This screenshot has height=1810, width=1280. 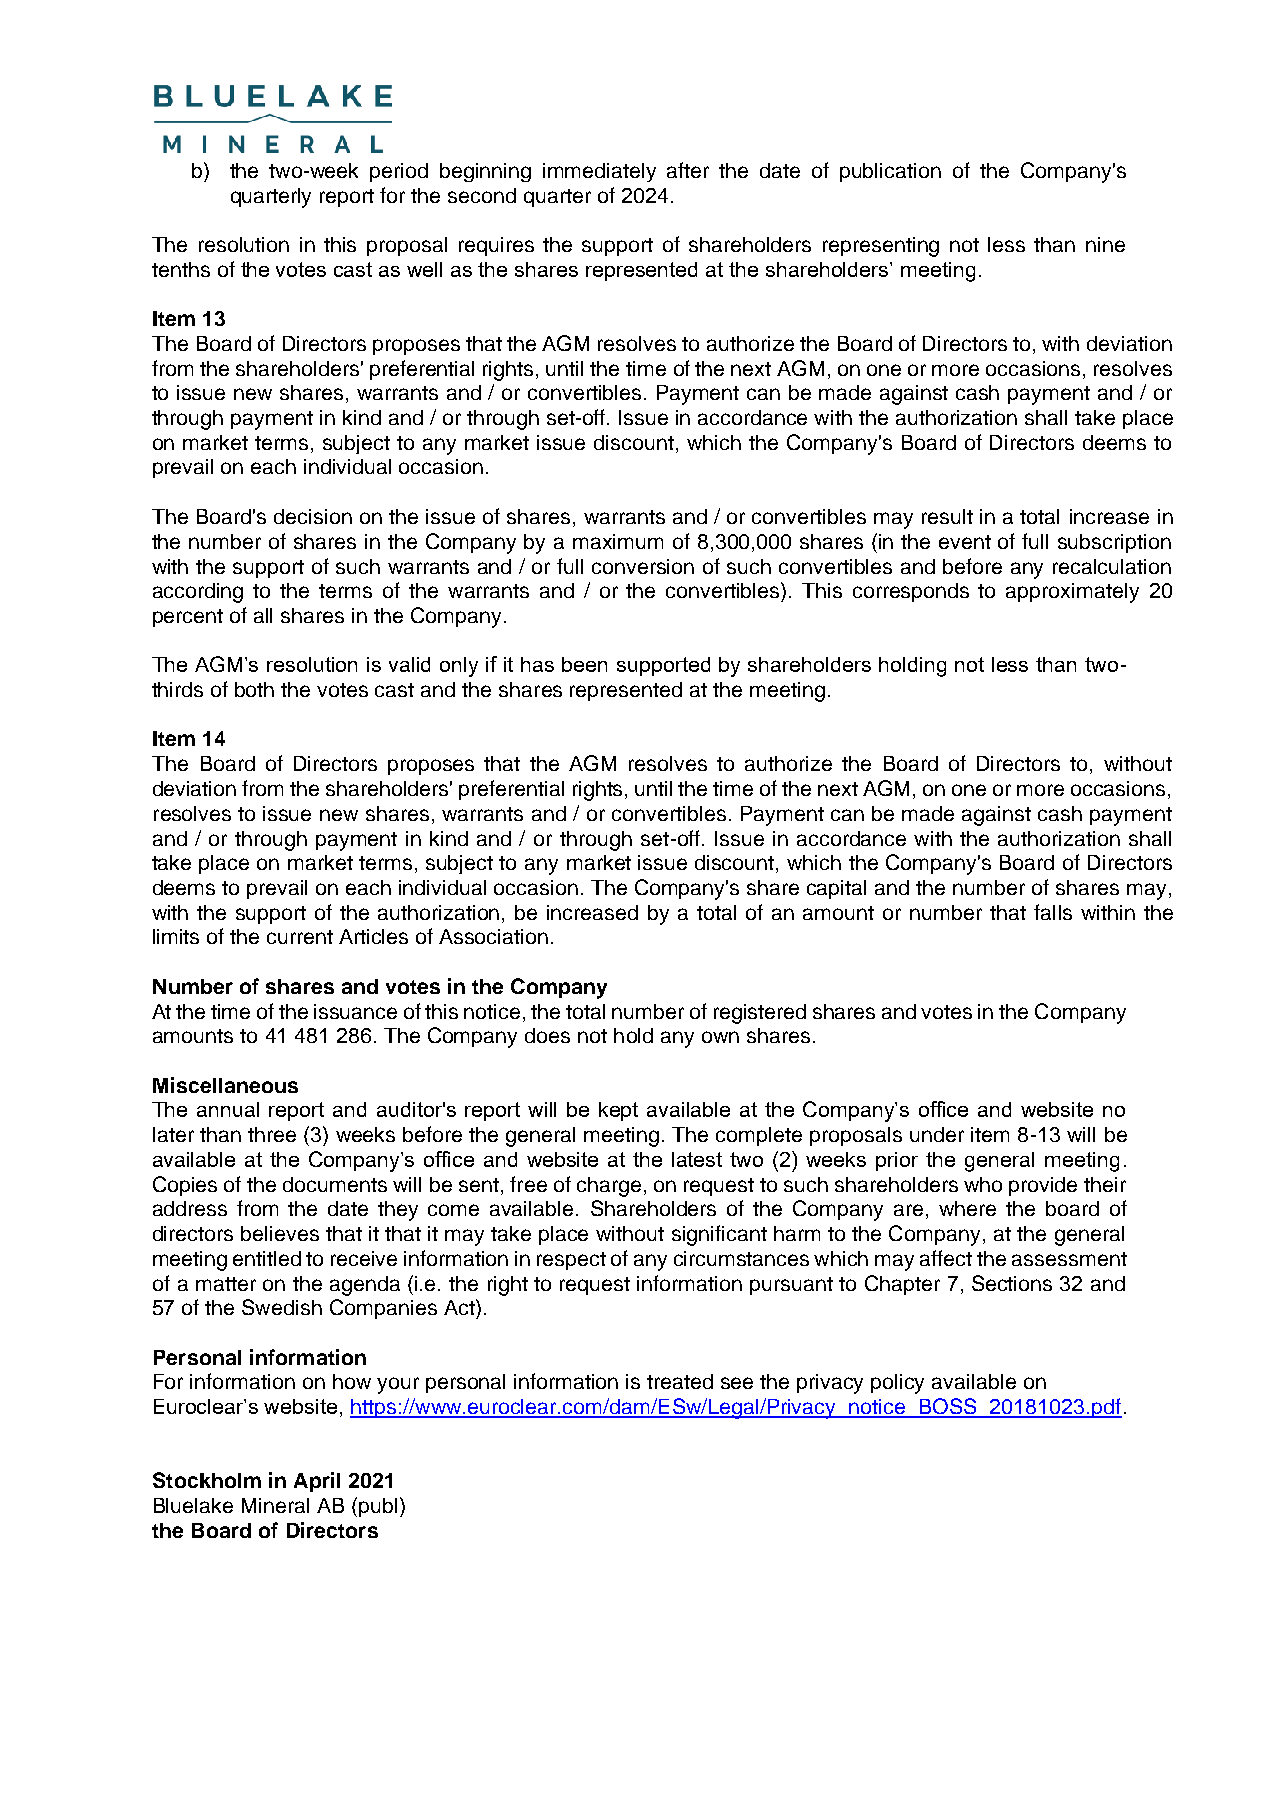 I want to click on three, so click(x=272, y=1134).
